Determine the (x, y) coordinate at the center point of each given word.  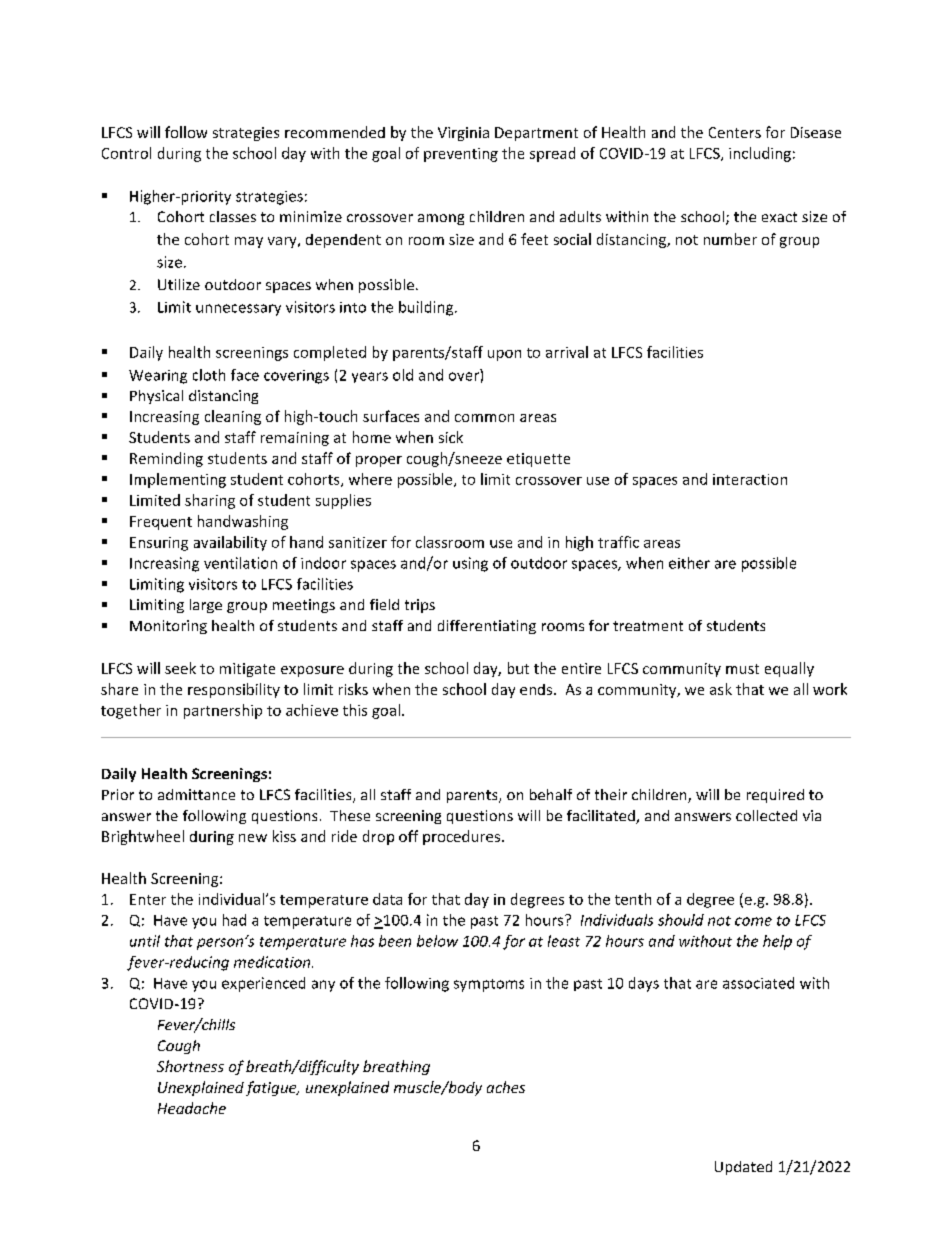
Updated (743, 1168)
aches (506, 1087)
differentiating (487, 627)
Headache (192, 1108)
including (760, 154)
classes (233, 216)
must (742, 669)
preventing (461, 155)
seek (180, 668)
